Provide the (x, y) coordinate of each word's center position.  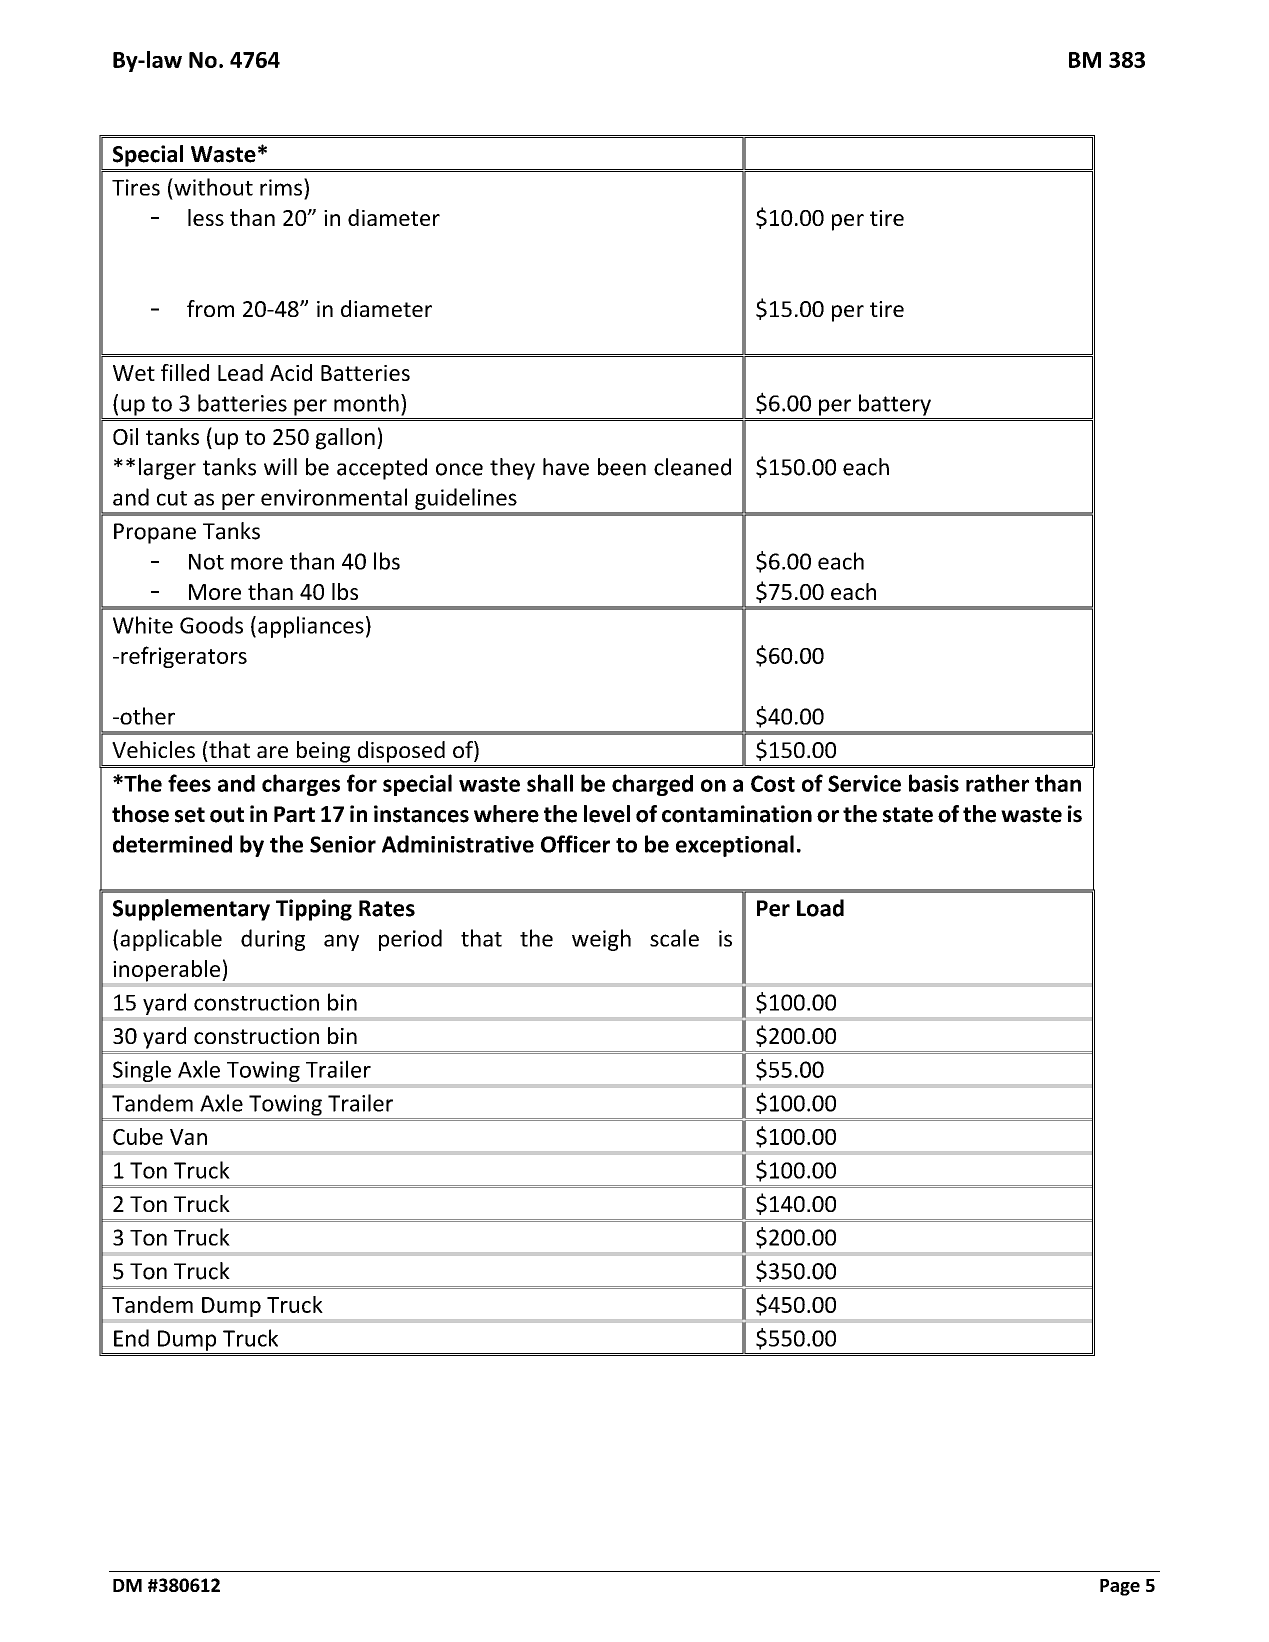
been (622, 467)
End (131, 1338)
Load (820, 908)
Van (188, 1137)
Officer (575, 844)
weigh (601, 940)
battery (895, 405)
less (206, 217)
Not (206, 561)
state (908, 815)
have (566, 467)
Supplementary (191, 910)
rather (997, 783)
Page (1120, 1587)
